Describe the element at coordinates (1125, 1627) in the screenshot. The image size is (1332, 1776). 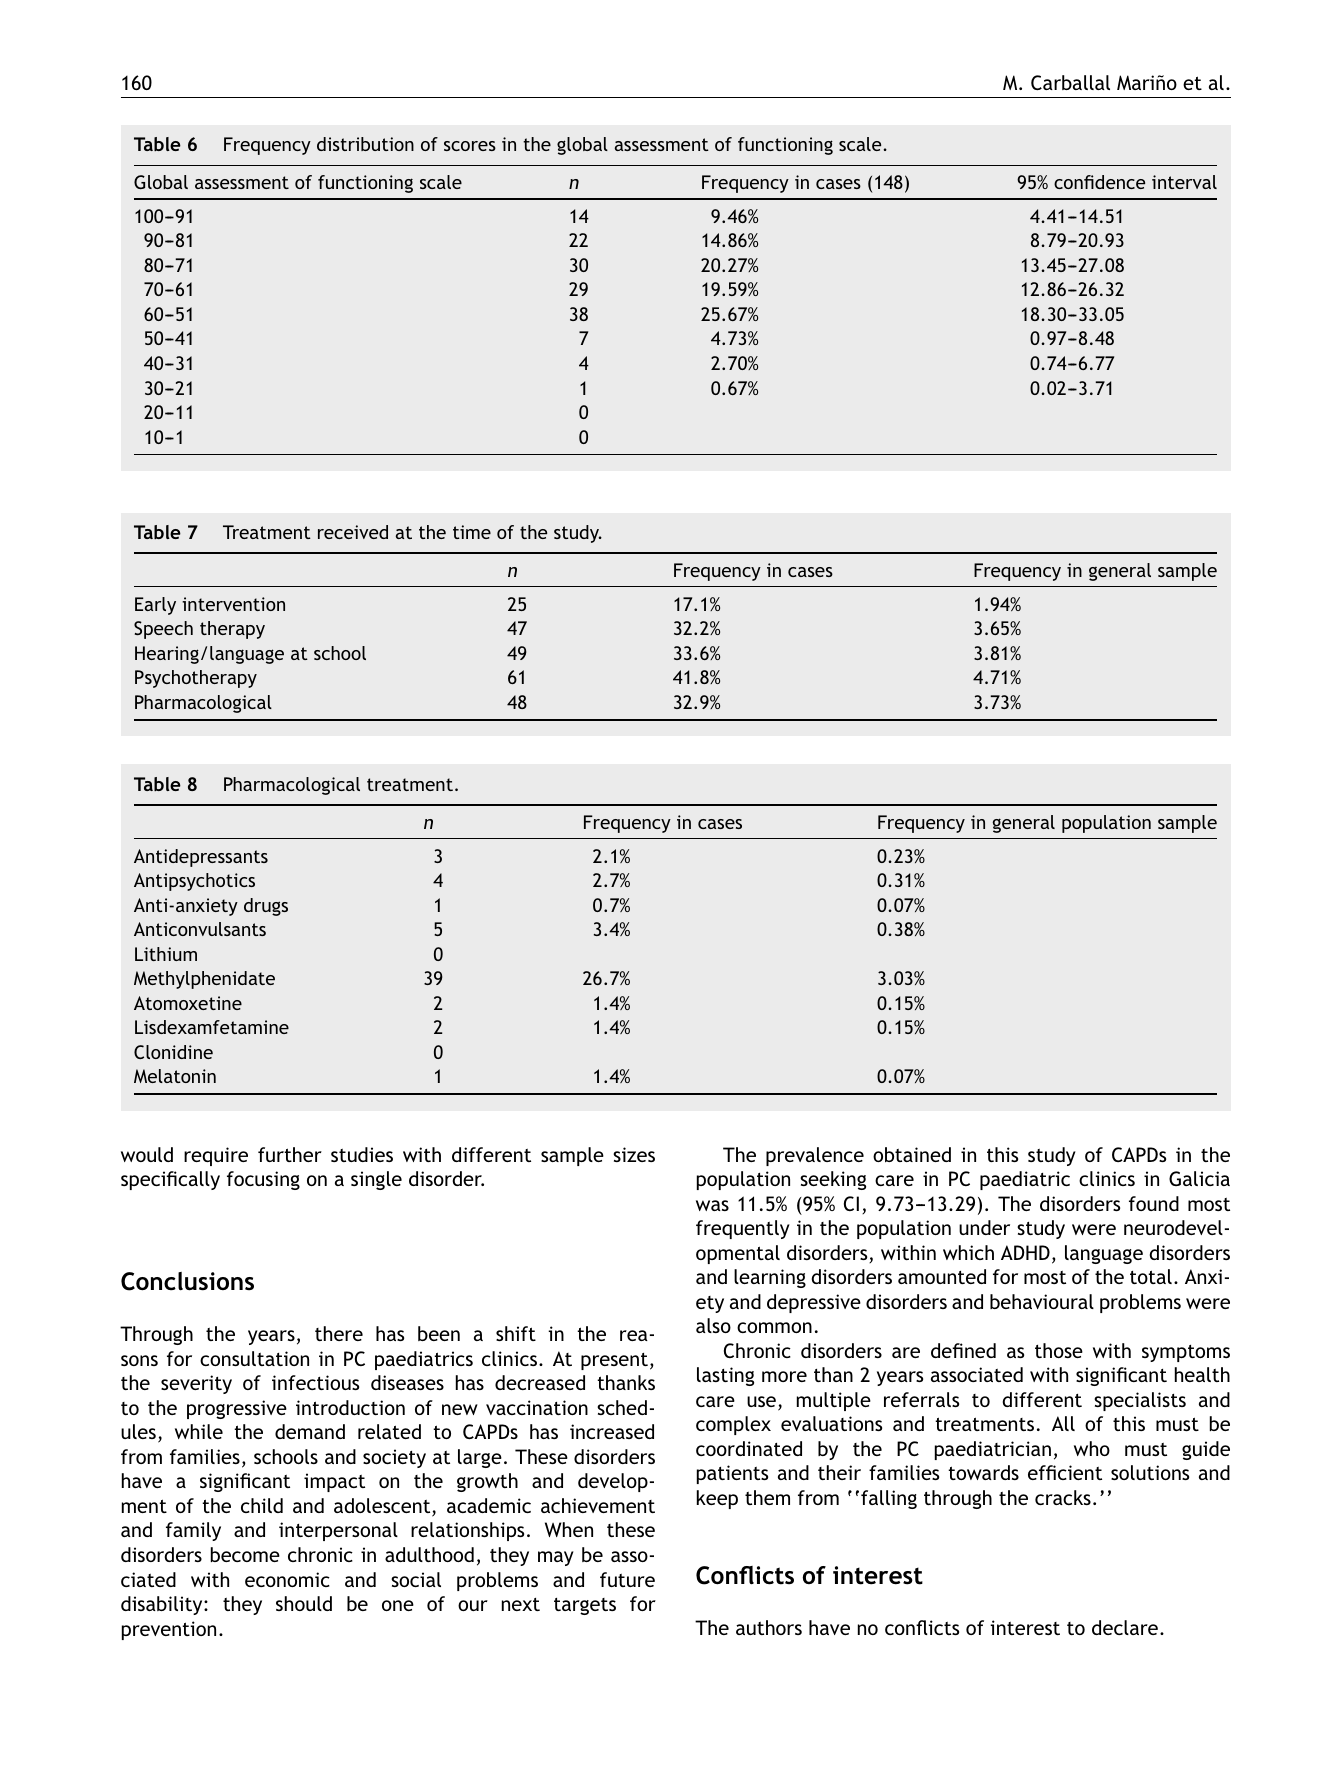
I see `declare` at that location.
